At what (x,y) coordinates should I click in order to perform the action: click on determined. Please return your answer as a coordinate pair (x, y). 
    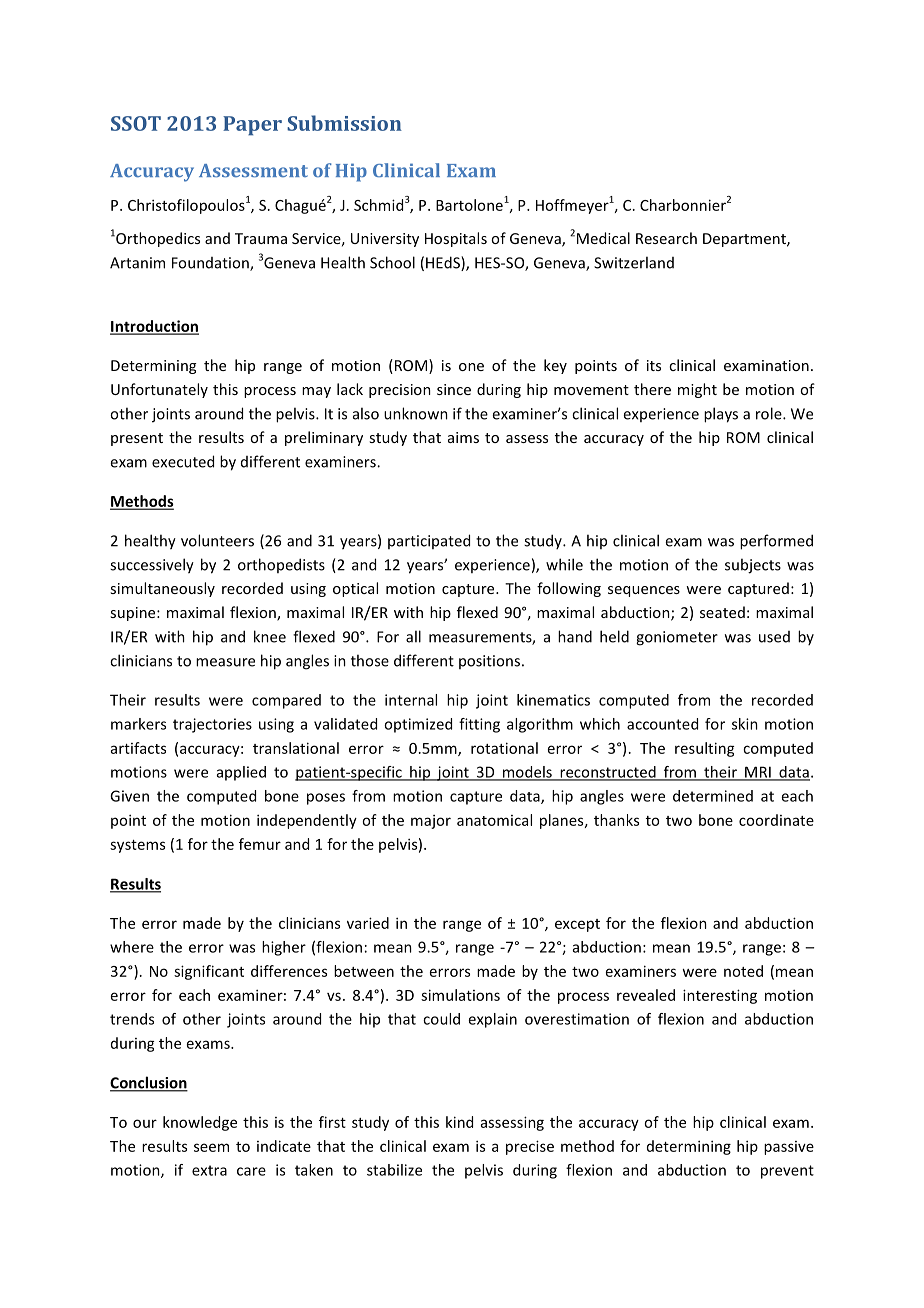
    Looking at the image, I should click on (713, 796).
